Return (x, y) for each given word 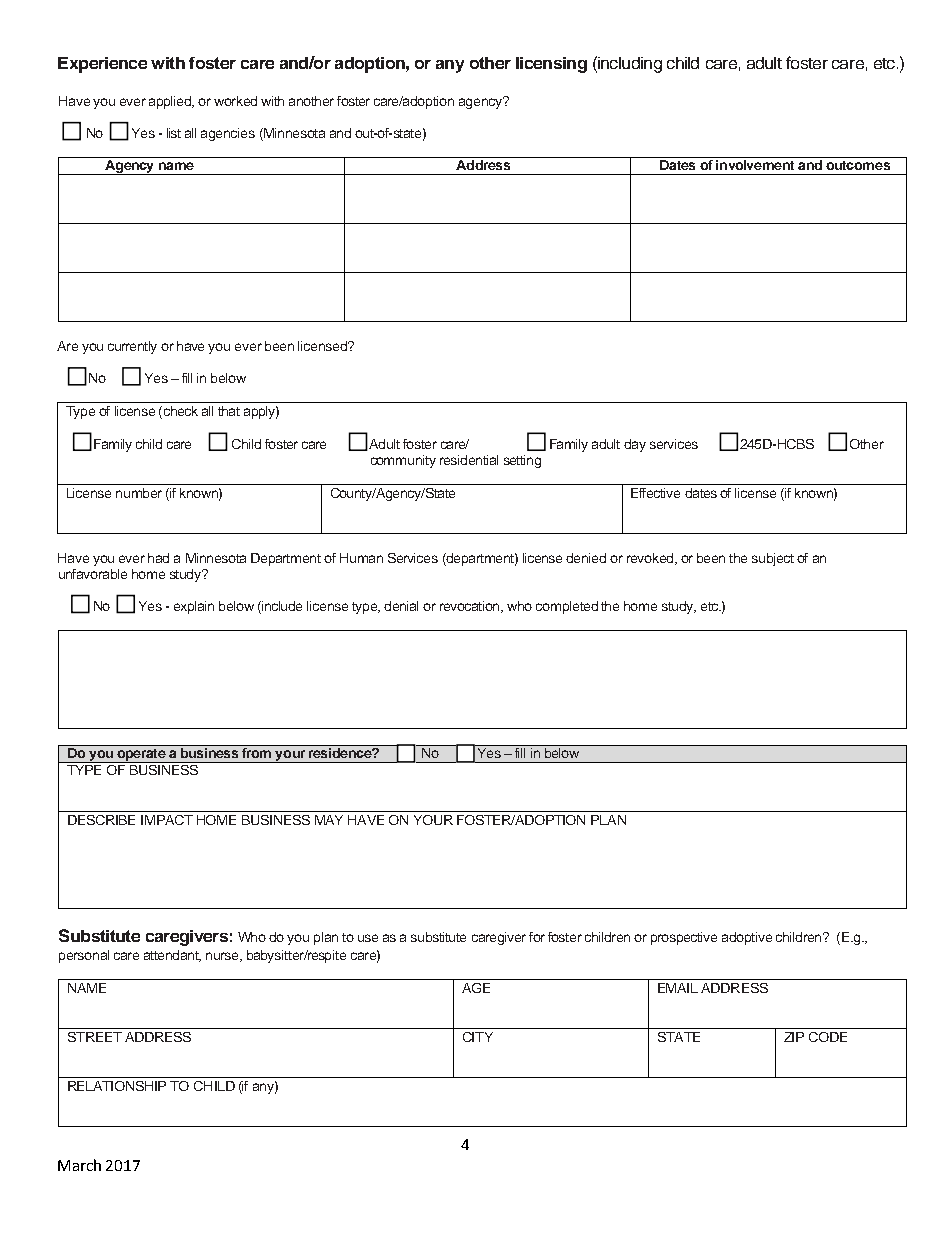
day (635, 445)
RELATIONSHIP (117, 1086)
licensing (551, 65)
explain (194, 607)
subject (773, 559)
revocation (471, 607)
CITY (478, 1037)
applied (171, 102)
